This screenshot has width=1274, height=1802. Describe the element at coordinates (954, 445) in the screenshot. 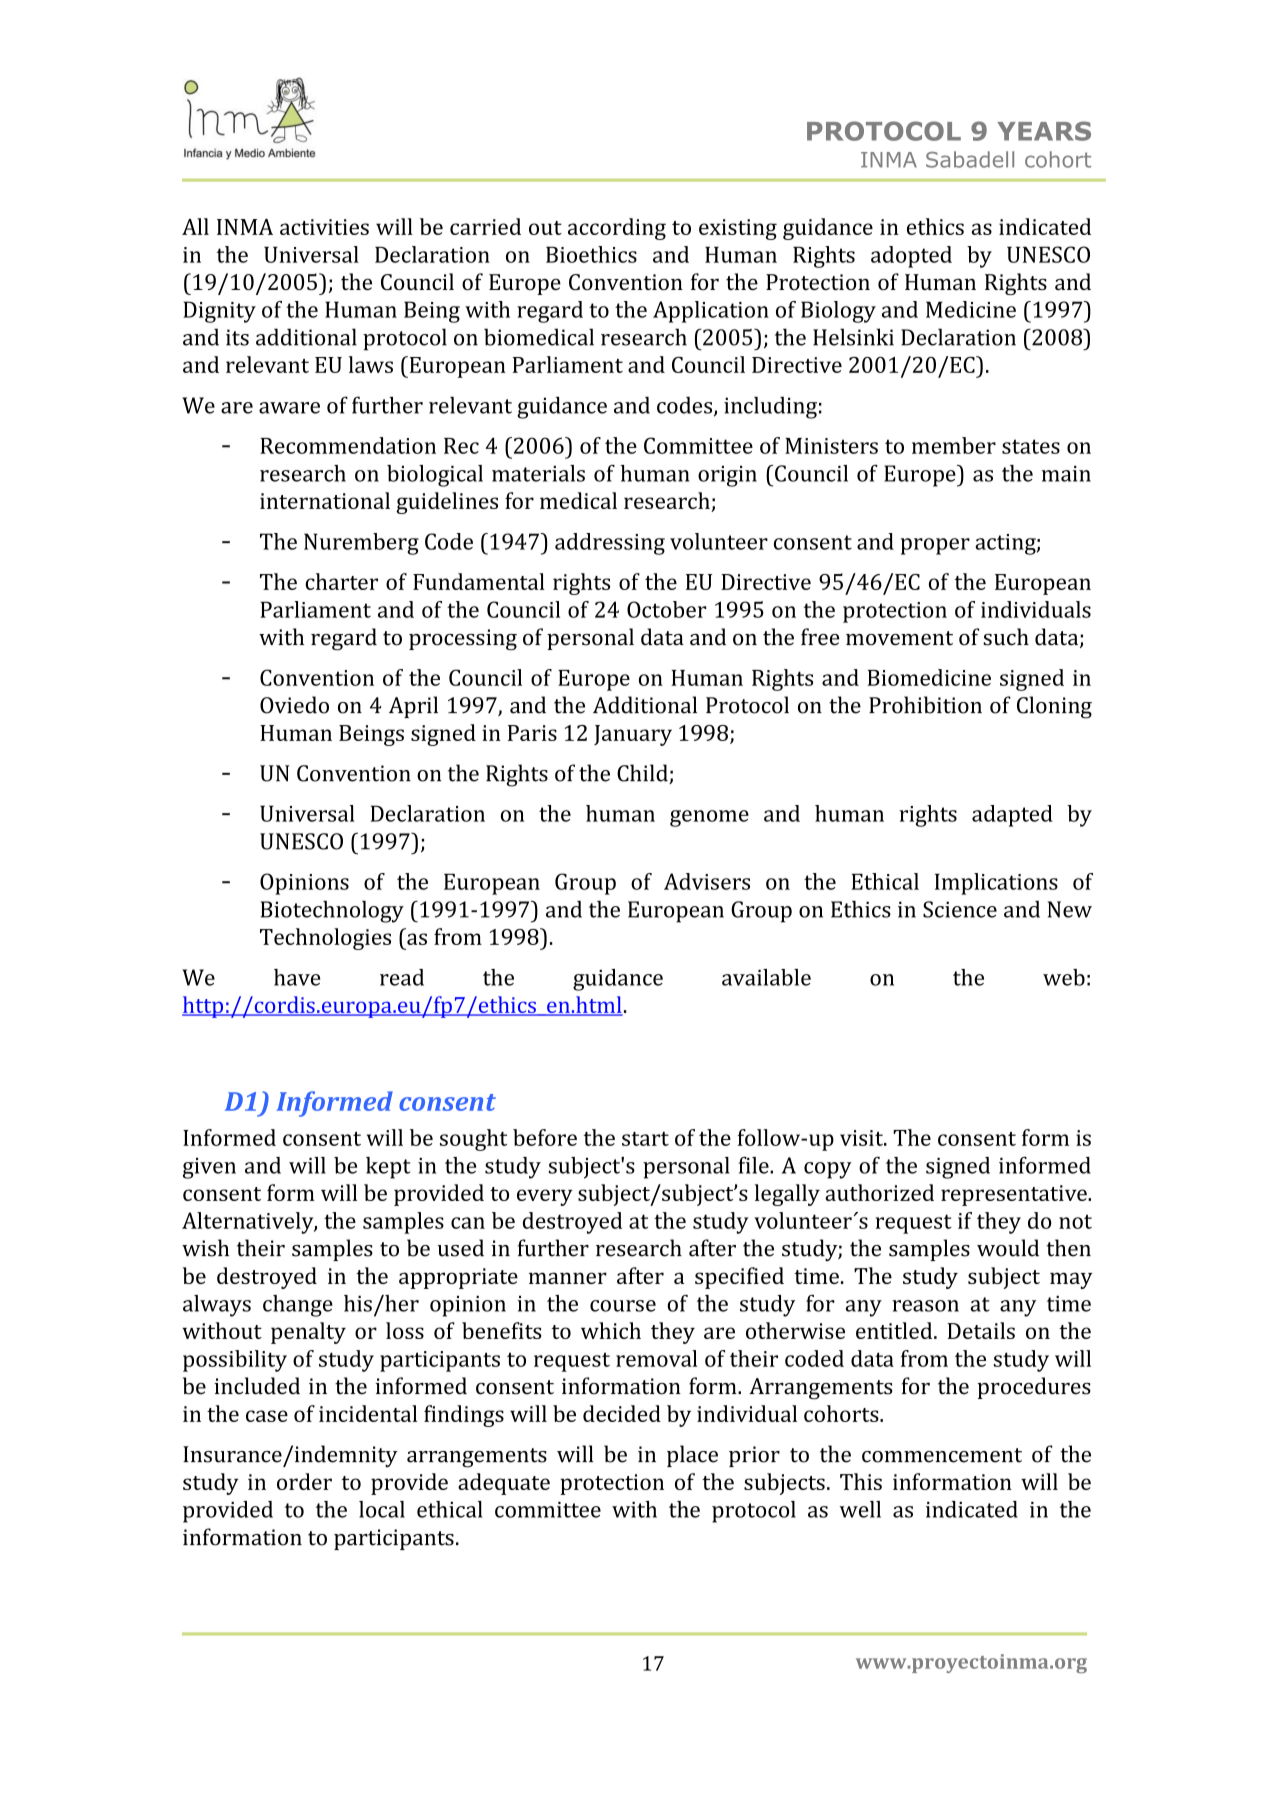

I see `member` at that location.
